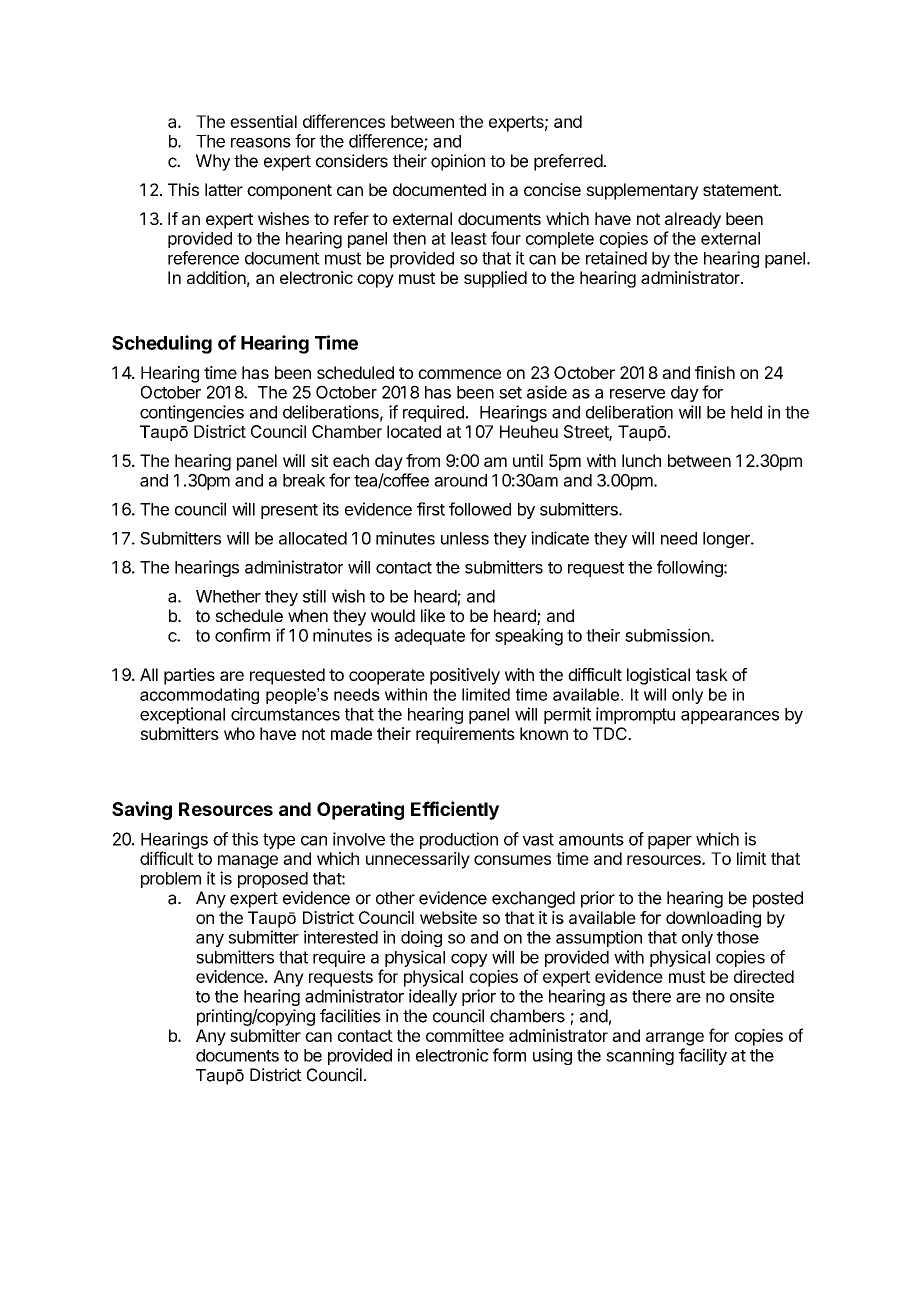 The image size is (924, 1308). What do you see at coordinates (433, 615) in the screenshot?
I see `like` at bounding box center [433, 615].
